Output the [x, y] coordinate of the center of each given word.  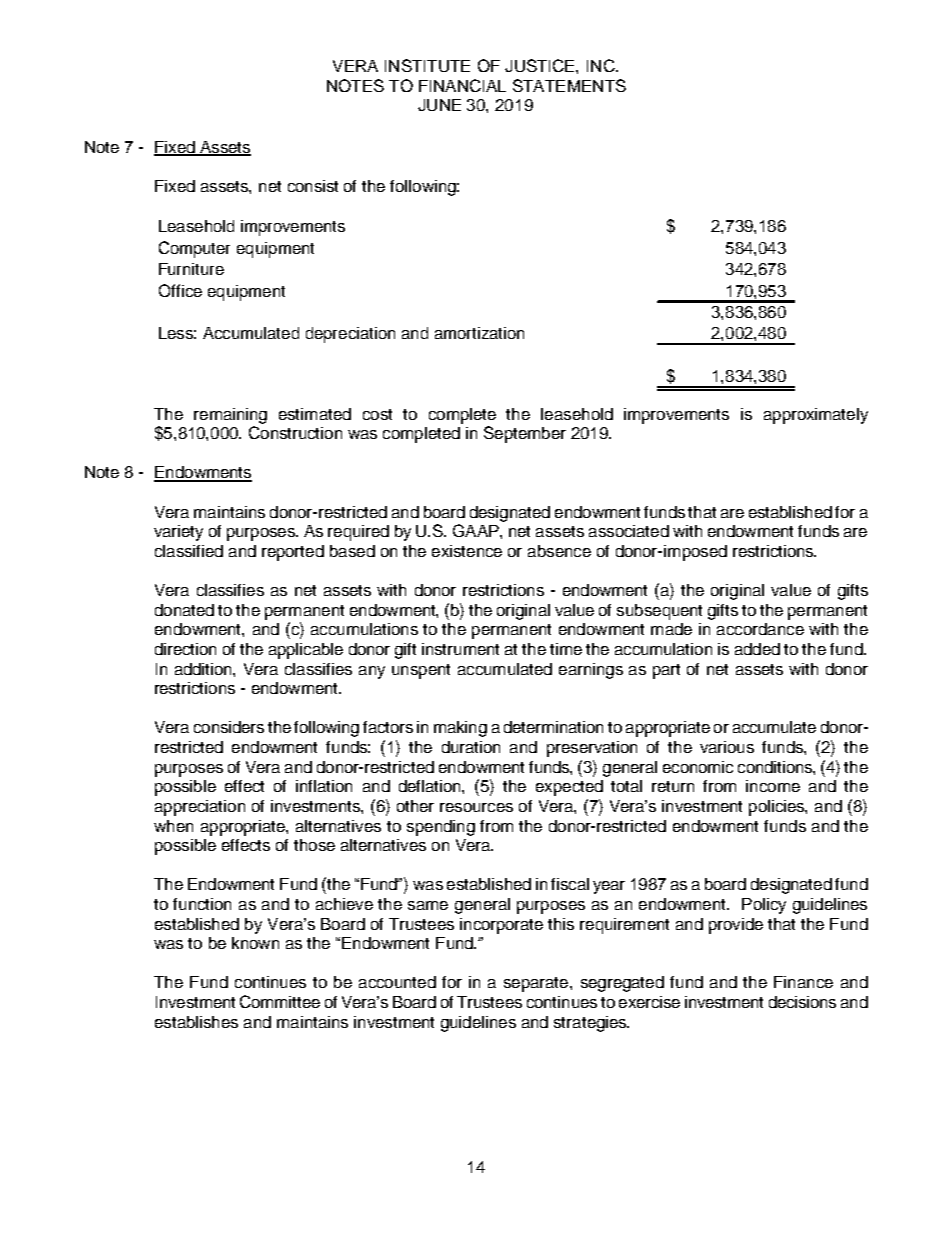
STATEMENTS [569, 85]
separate [537, 984]
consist [313, 186]
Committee [280, 1001]
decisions [802, 1002]
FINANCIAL [462, 85]
